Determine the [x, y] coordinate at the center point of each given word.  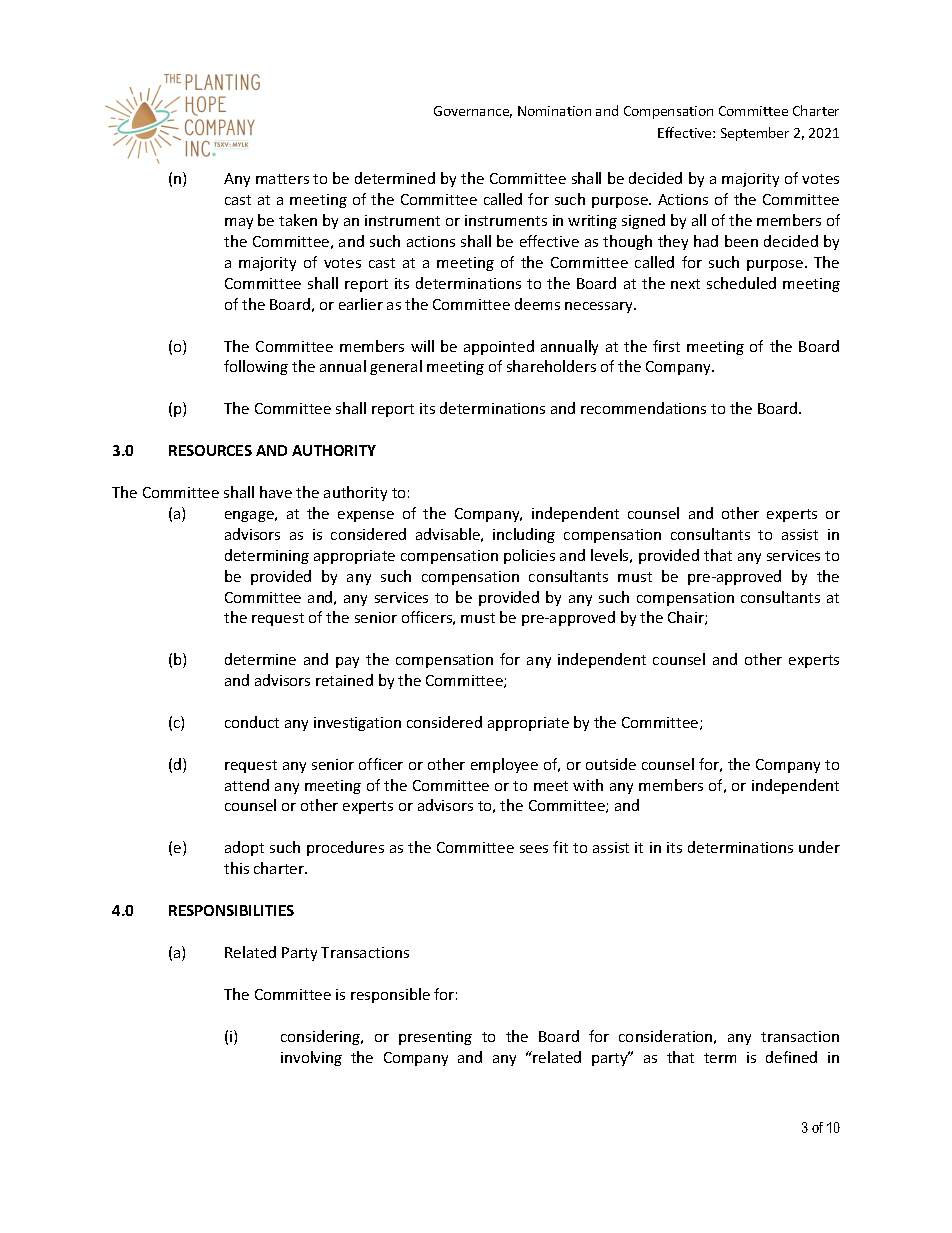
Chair [687, 618]
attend [247, 785]
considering [322, 1037]
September [755, 134]
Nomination [554, 111]
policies [529, 556]
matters [282, 179]
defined [791, 1057]
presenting [435, 1038]
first [666, 346]
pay [347, 662]
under [819, 847]
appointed [499, 347]
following [256, 367]
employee [504, 765]
